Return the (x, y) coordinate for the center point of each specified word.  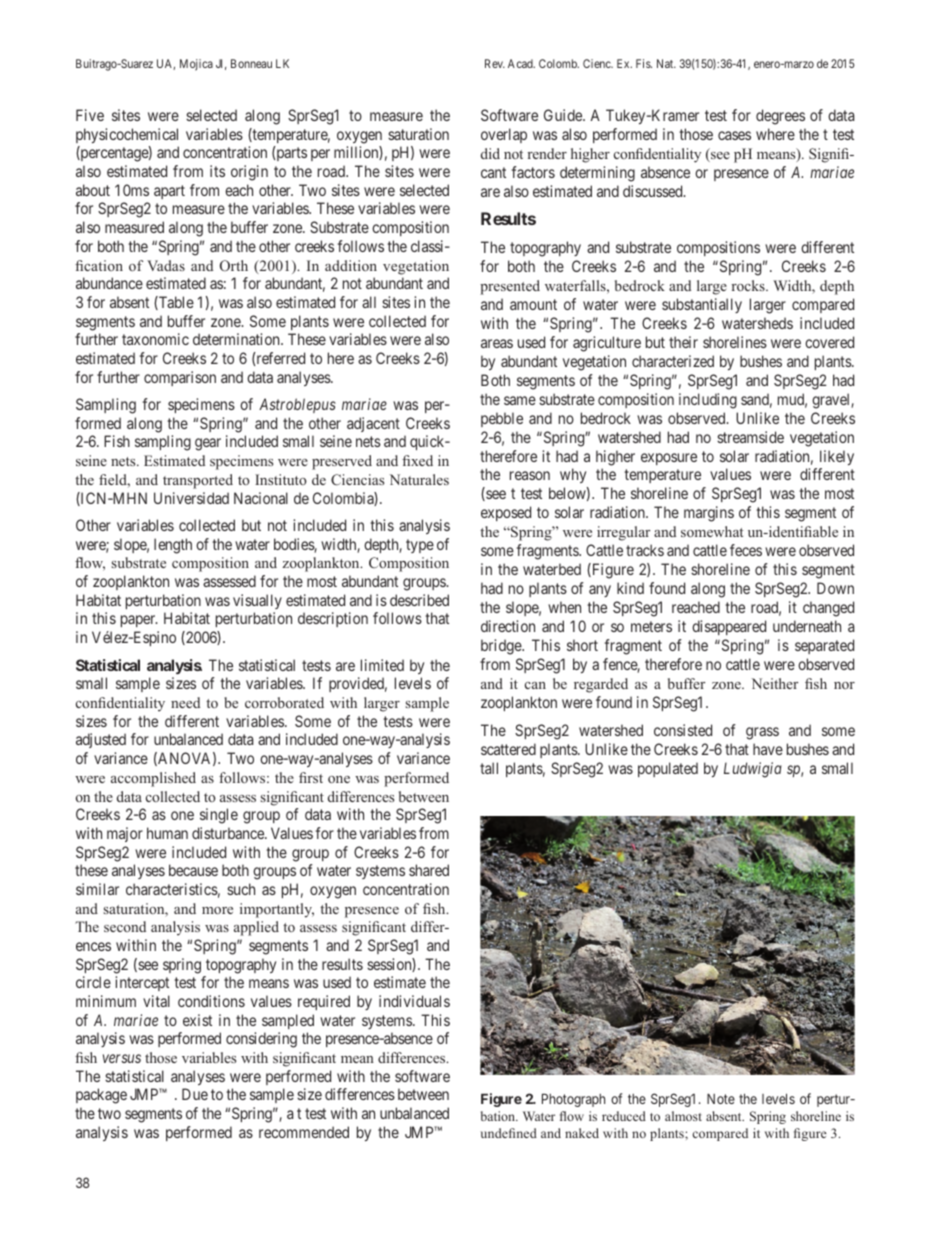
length (173, 546)
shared (429, 870)
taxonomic (155, 339)
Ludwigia (753, 770)
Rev (495, 63)
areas (497, 343)
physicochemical (127, 135)
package (101, 1096)
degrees (780, 117)
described (419, 600)
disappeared (729, 627)
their (683, 342)
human (167, 833)
